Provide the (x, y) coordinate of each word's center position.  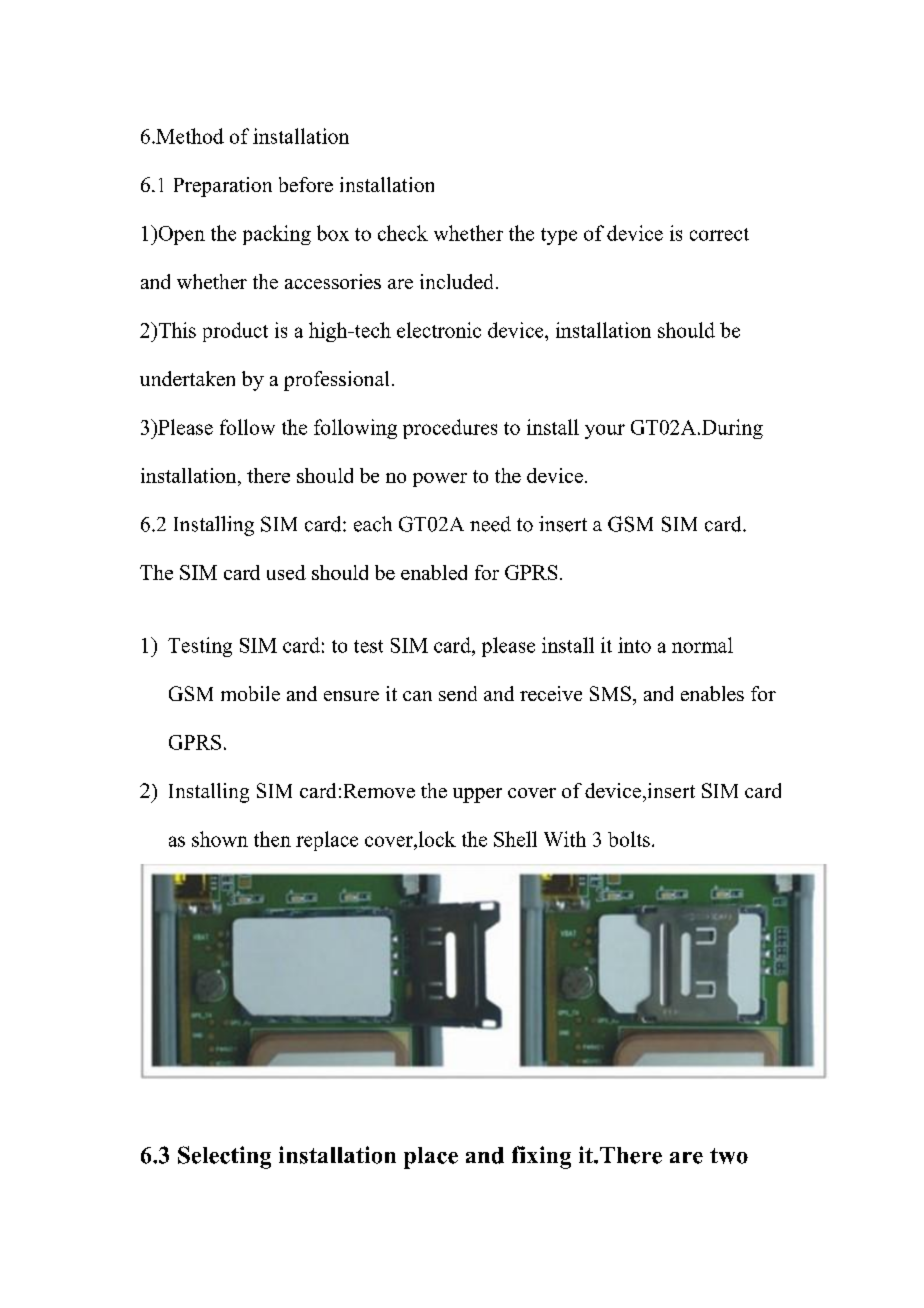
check (403, 233)
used (286, 572)
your (605, 431)
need (490, 524)
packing (277, 235)
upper (477, 795)
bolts (629, 839)
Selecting (224, 1157)
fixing (541, 1157)
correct (719, 234)
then (272, 839)
